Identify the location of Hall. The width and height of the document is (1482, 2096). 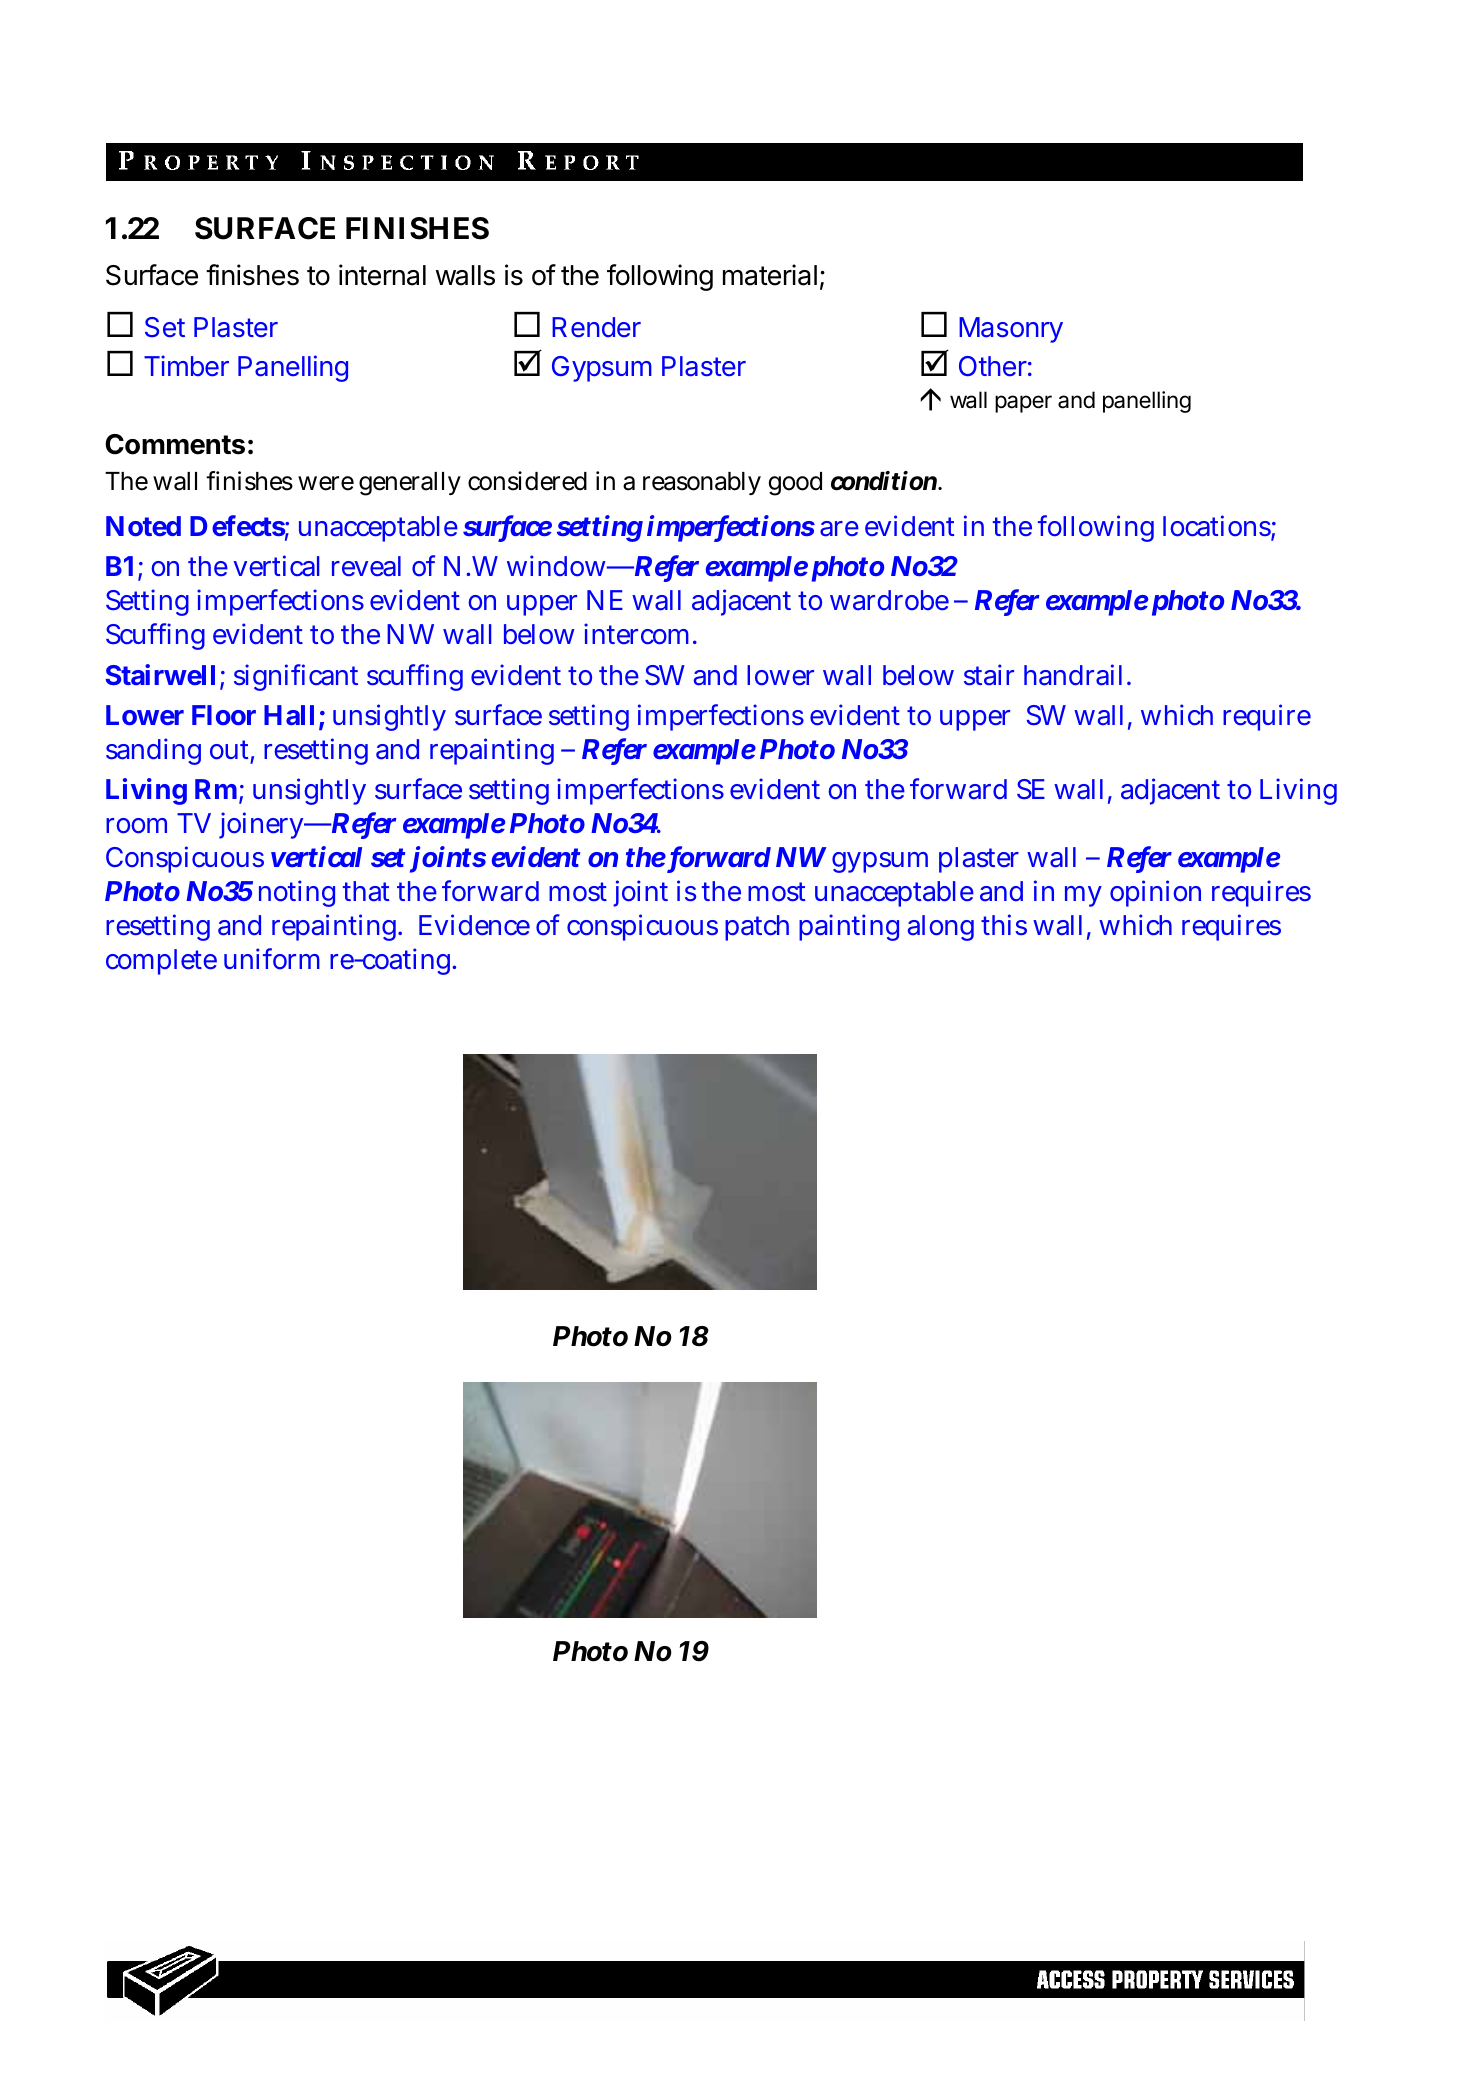
(289, 715).
